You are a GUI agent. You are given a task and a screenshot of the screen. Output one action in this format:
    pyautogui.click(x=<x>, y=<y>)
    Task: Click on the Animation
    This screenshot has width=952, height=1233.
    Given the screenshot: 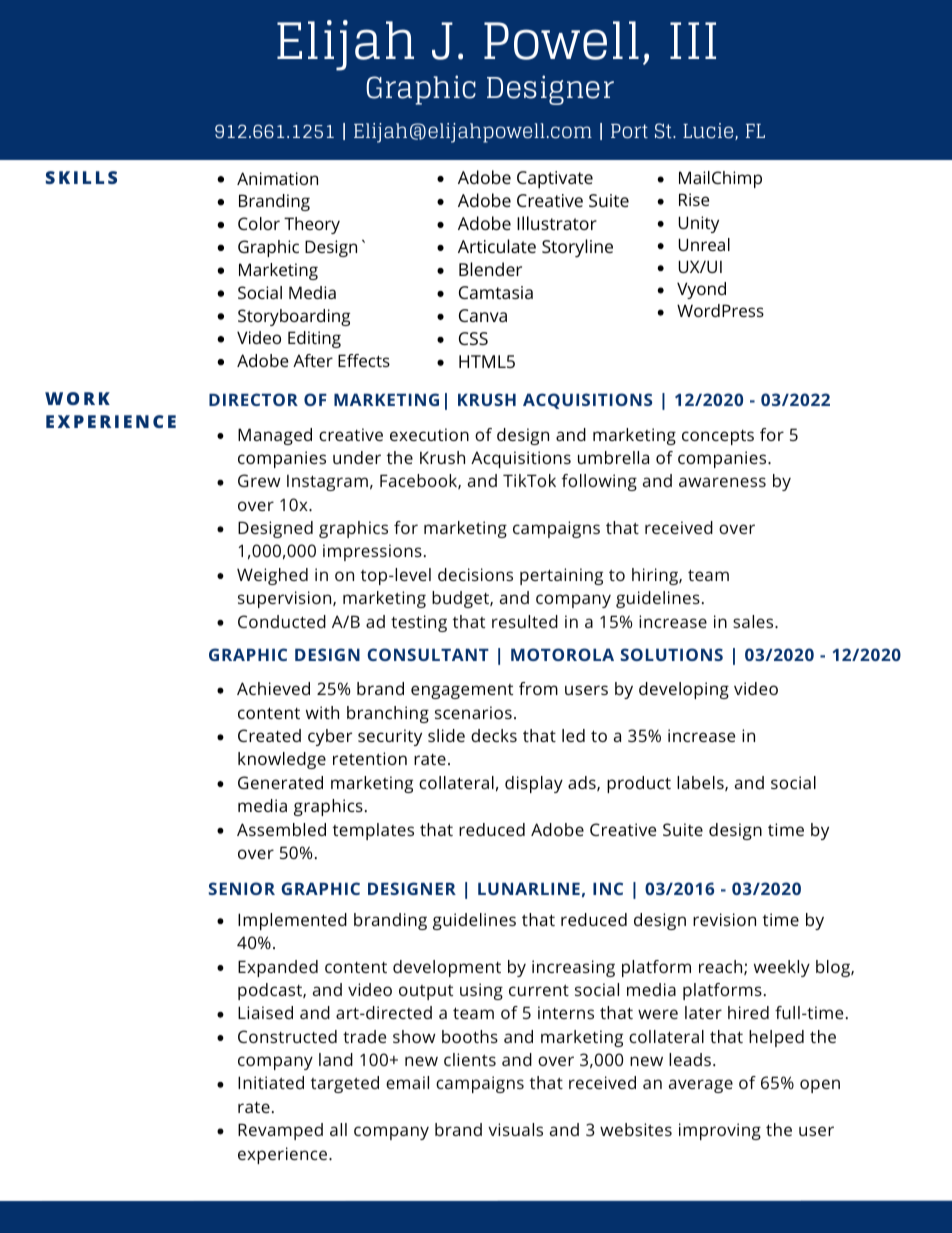 What is the action you would take?
    pyautogui.click(x=277, y=178)
